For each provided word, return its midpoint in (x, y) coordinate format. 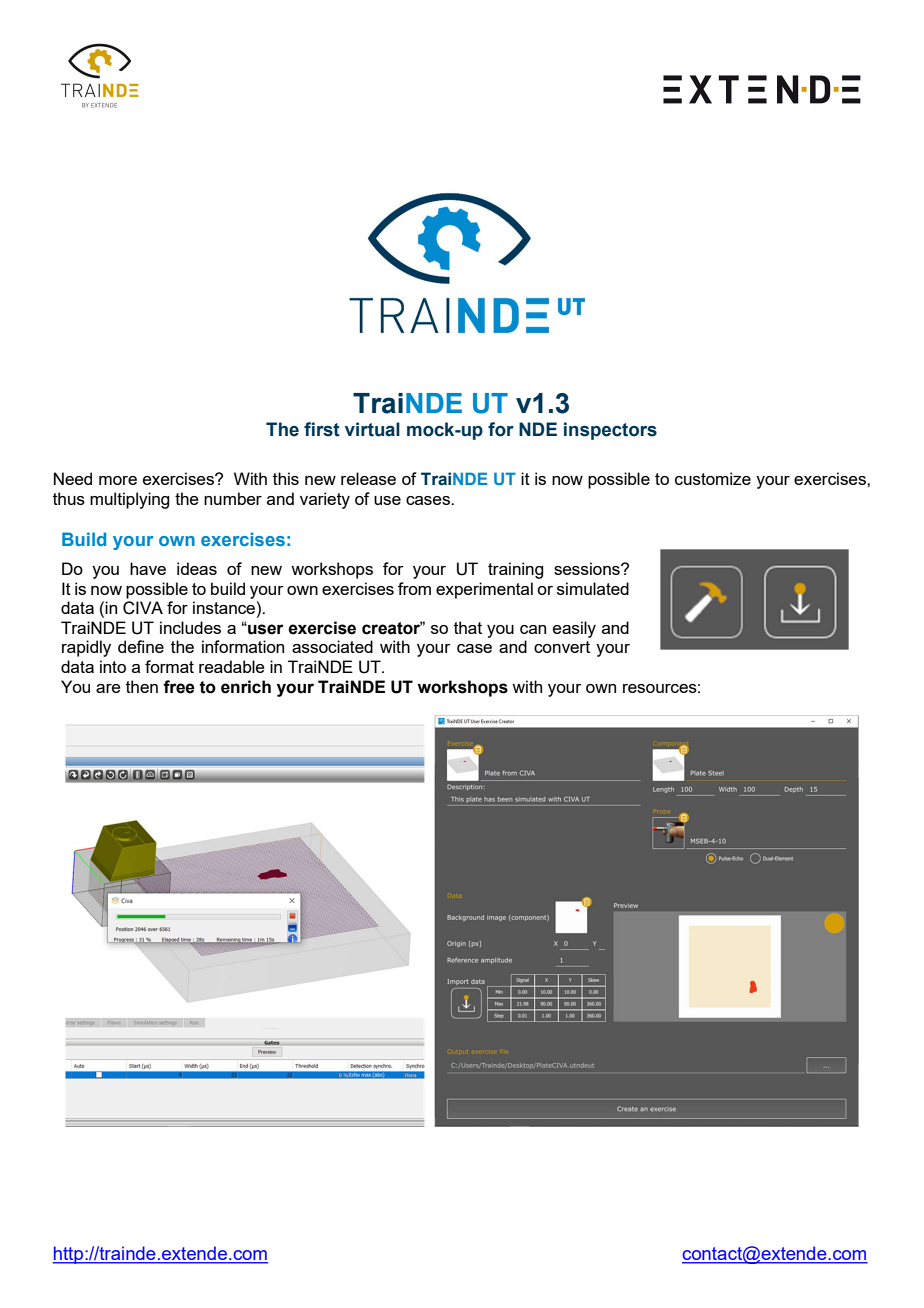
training (515, 570)
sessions (588, 568)
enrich (246, 687)
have (148, 568)
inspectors (610, 431)
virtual (372, 429)
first (322, 429)
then (142, 686)
